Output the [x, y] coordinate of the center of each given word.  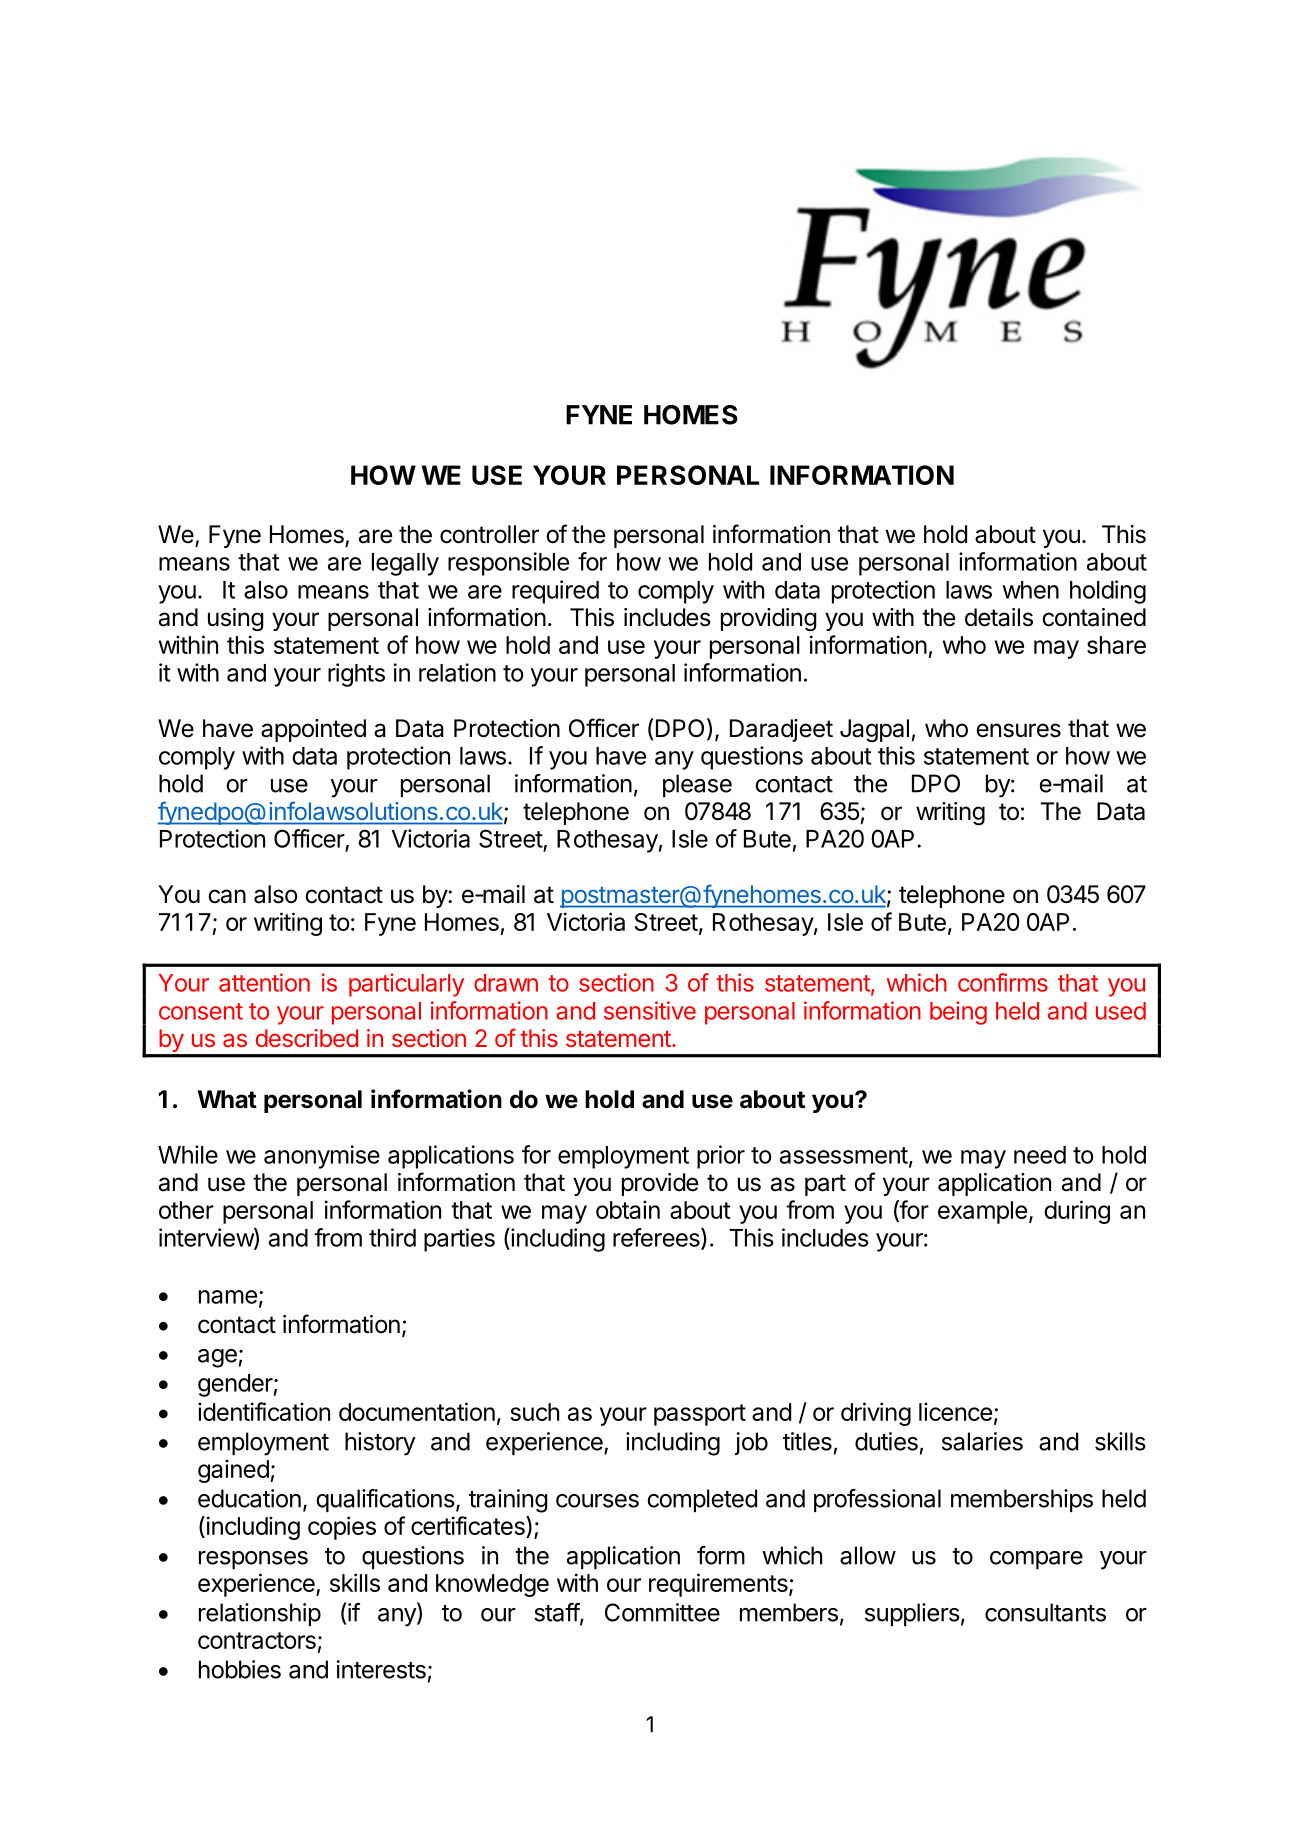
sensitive [650, 1010]
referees [657, 1238]
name [228, 1297]
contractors [257, 1640]
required [555, 592]
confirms [1003, 982]
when [1030, 590]
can [227, 896]
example [982, 1212]
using [236, 619]
